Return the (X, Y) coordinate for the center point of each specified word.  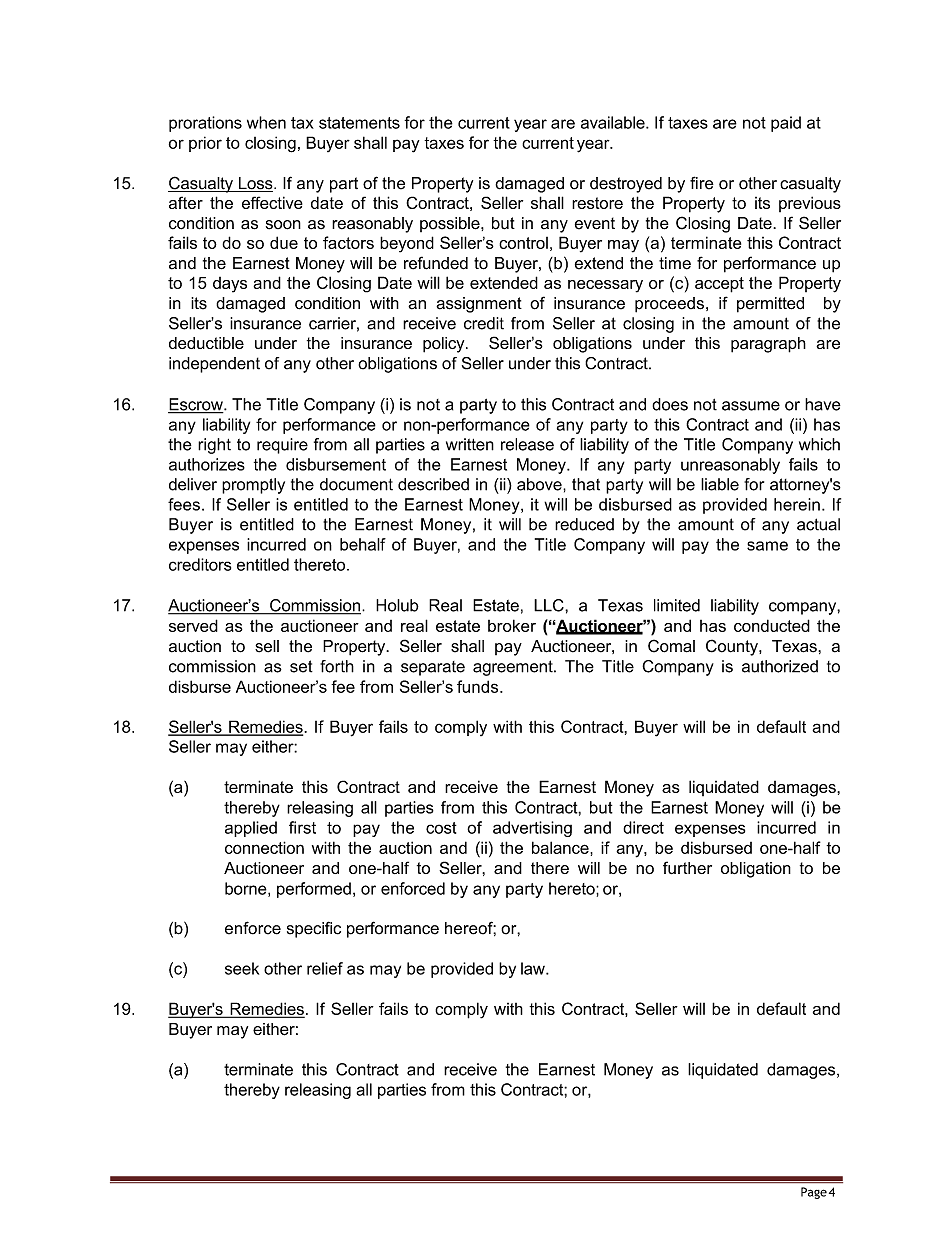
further (687, 867)
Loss (255, 184)
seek (242, 968)
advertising (532, 829)
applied (251, 829)
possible (451, 224)
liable (720, 484)
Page (814, 1193)
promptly (253, 486)
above (540, 484)
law (534, 968)
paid (786, 124)
